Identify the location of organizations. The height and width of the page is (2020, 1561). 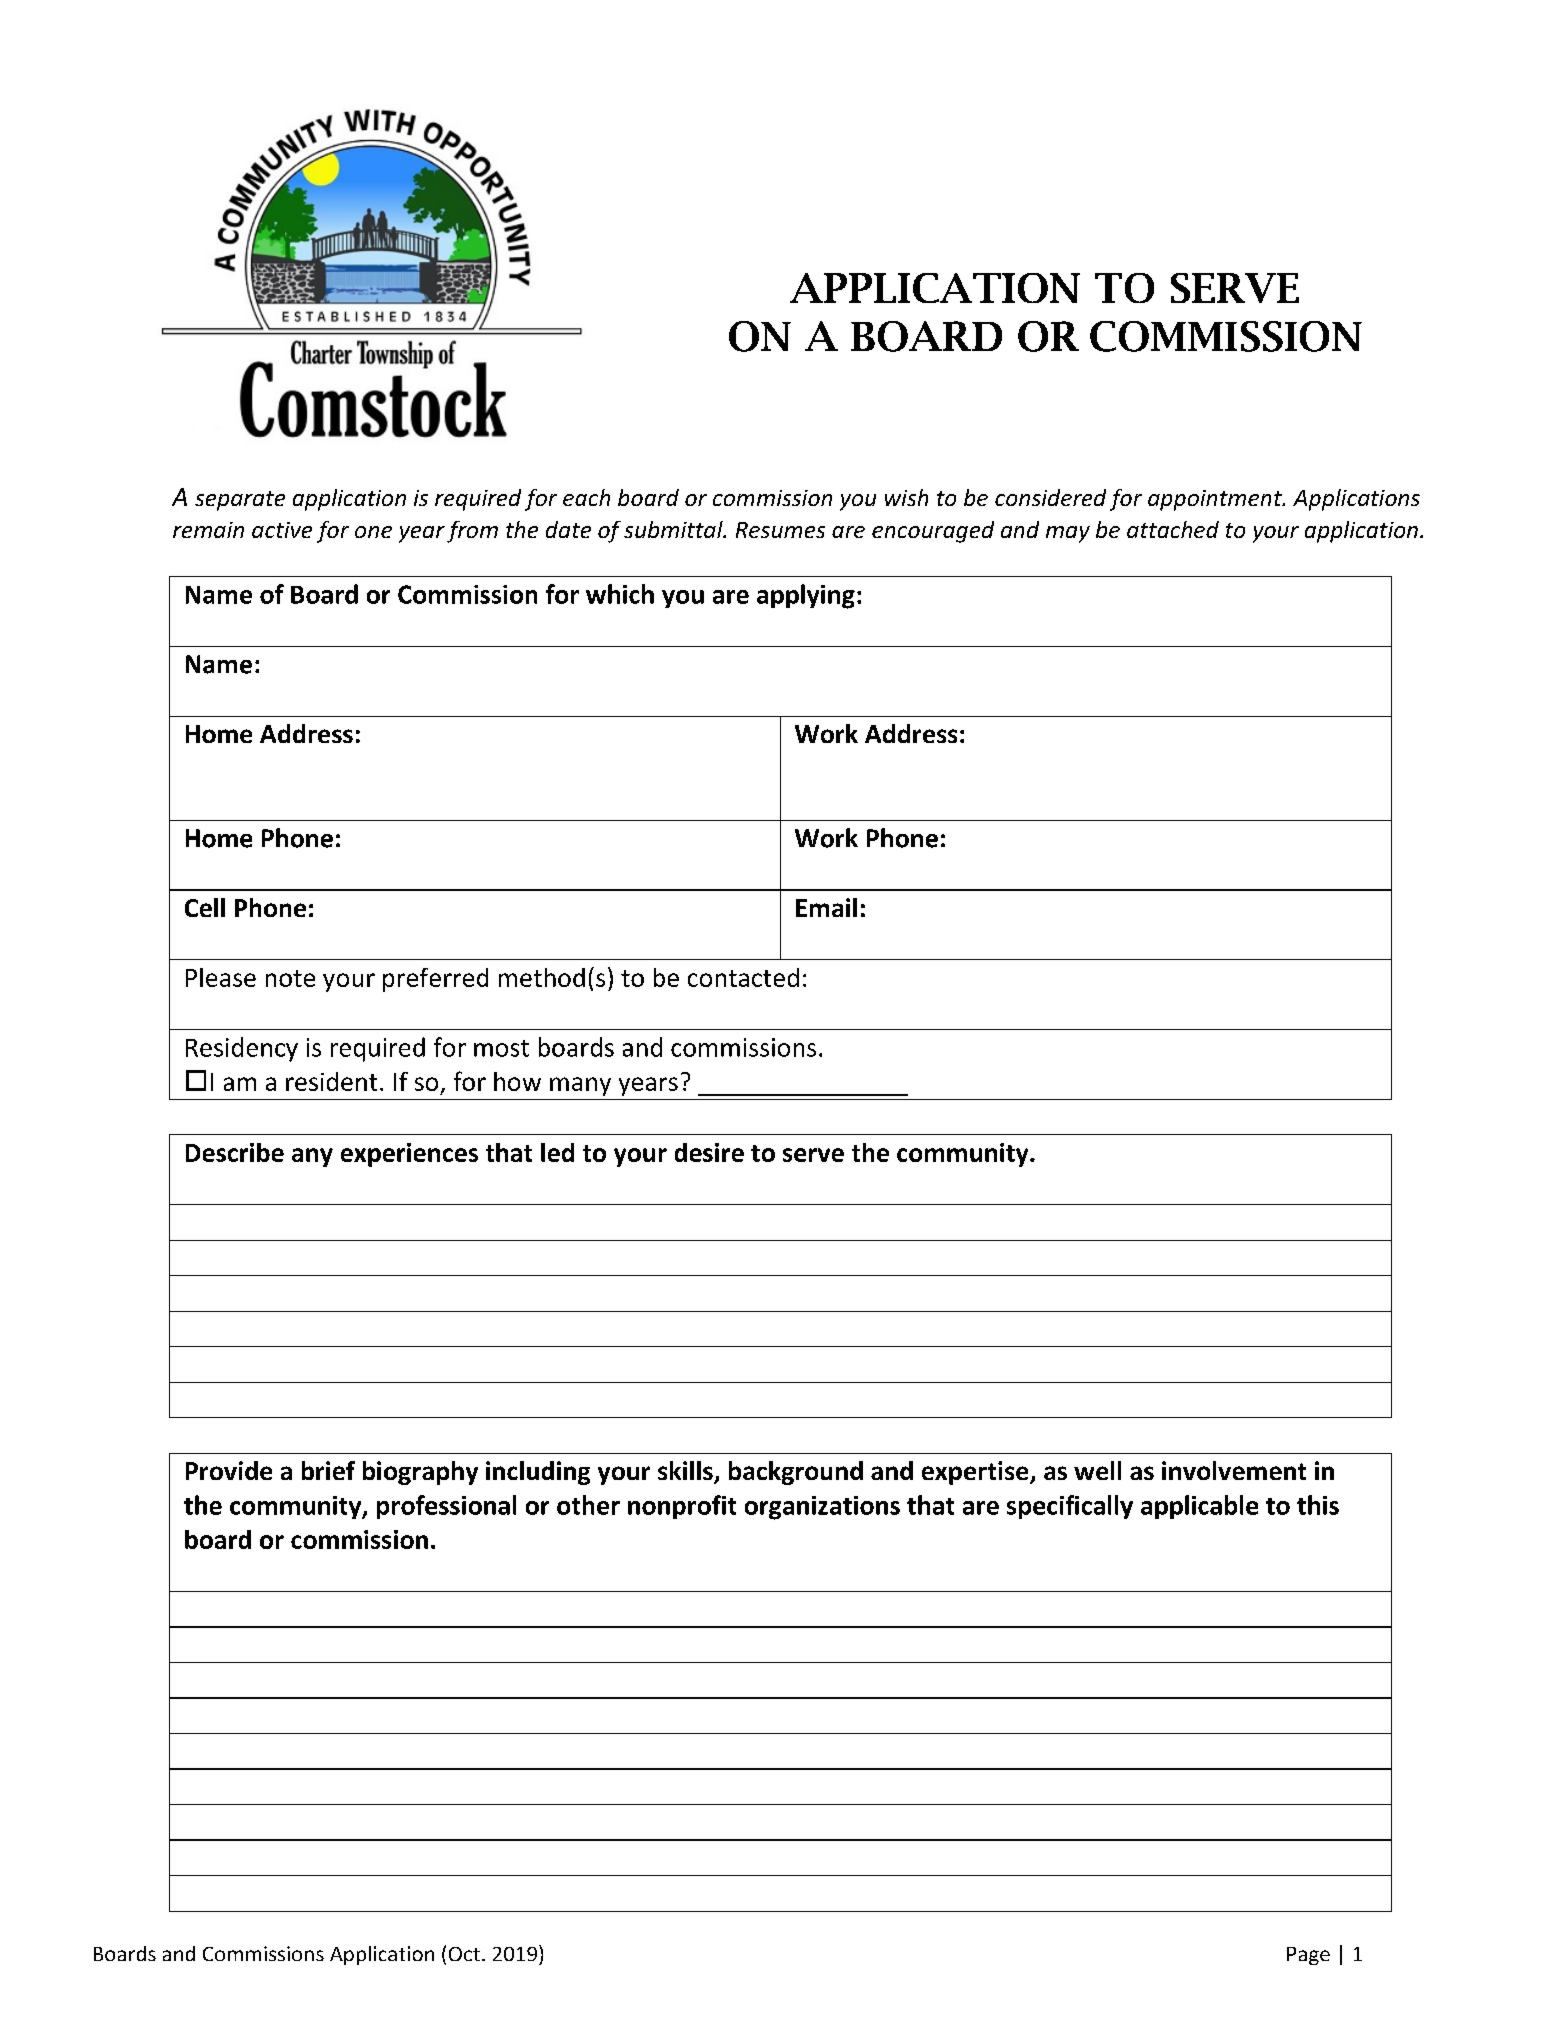
(822, 1508).
